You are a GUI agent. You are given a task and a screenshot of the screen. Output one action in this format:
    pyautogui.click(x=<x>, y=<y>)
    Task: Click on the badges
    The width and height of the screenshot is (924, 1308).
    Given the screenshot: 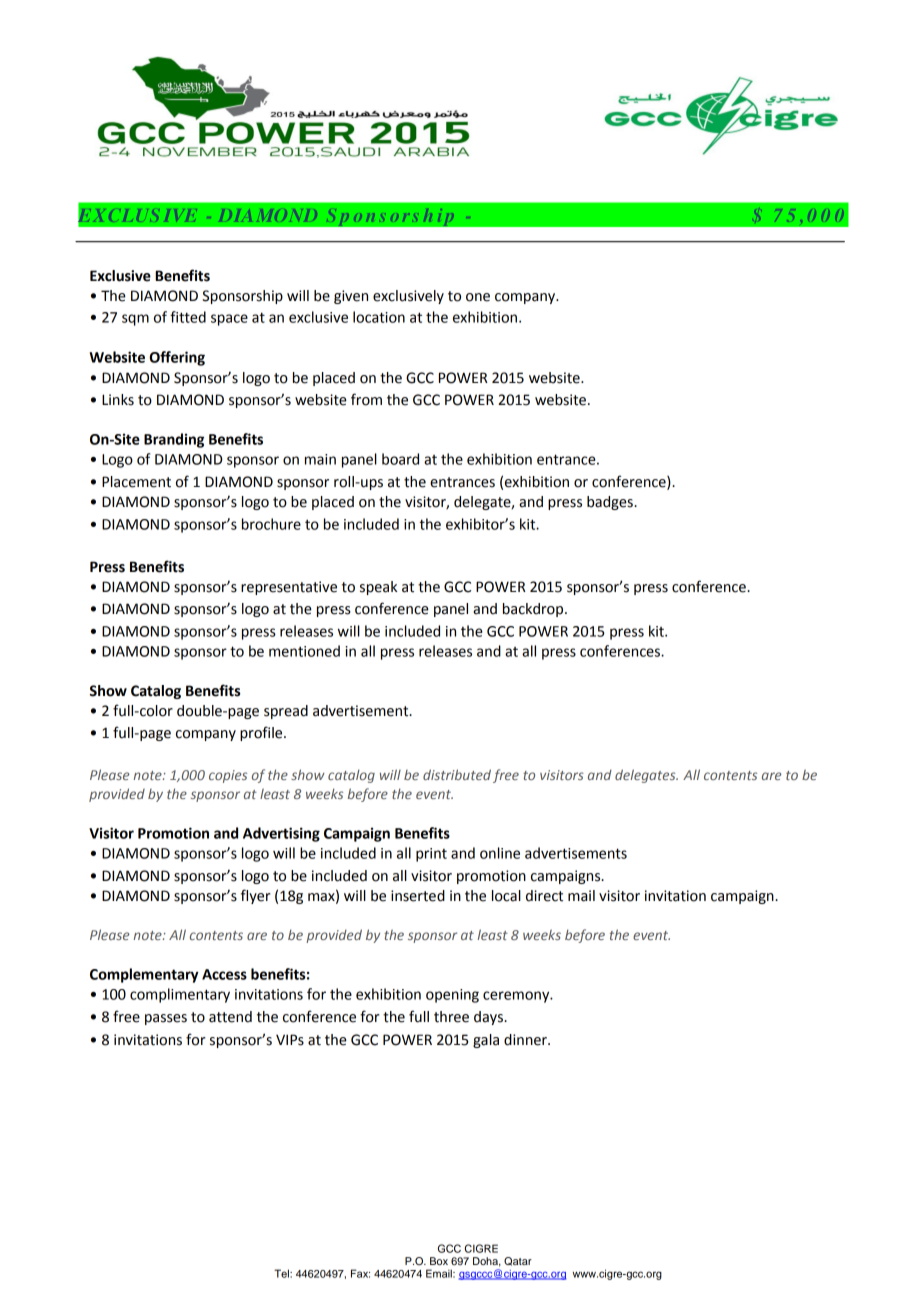 What is the action you would take?
    pyautogui.click(x=611, y=503)
